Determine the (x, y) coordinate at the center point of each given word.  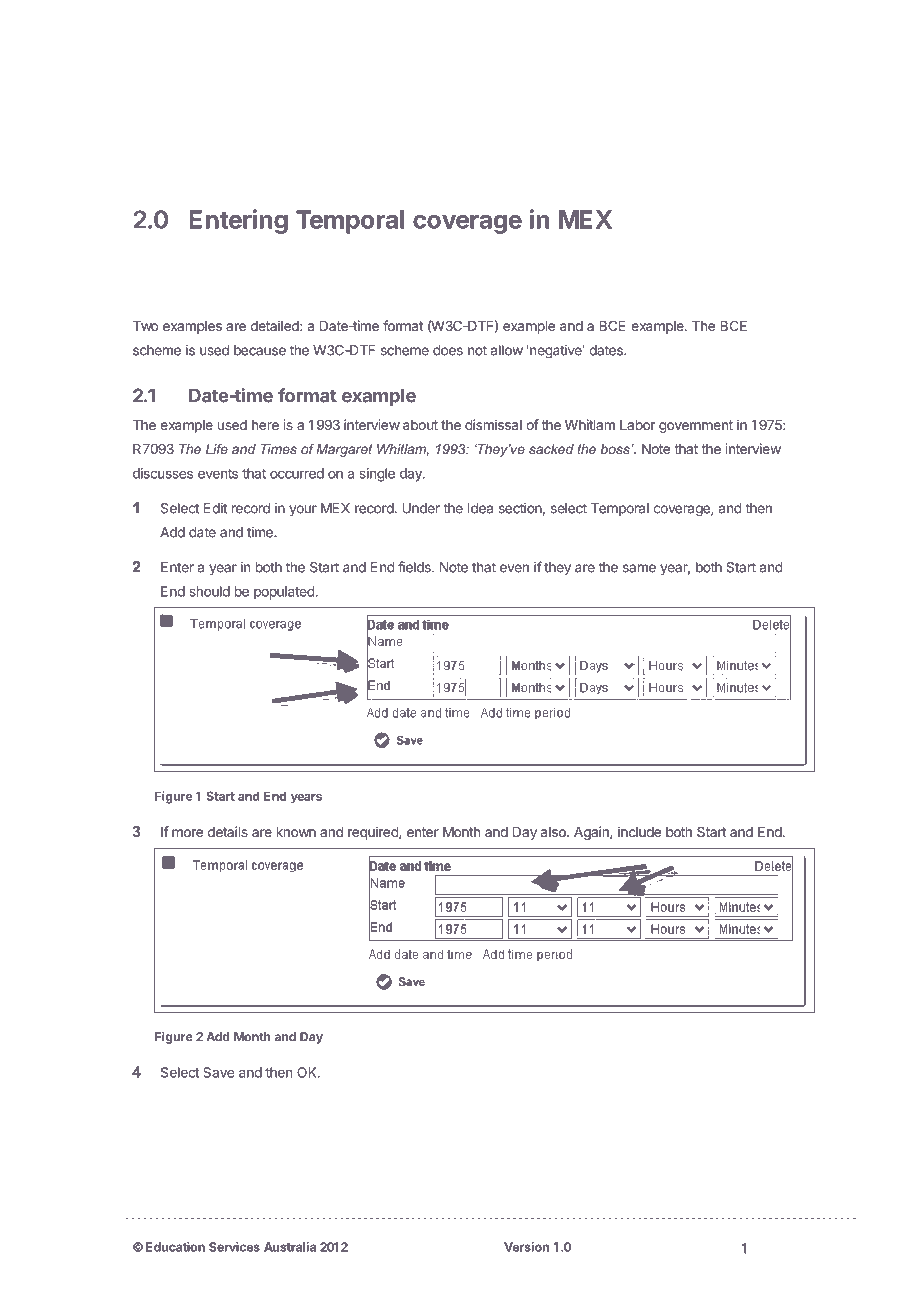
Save (218, 1072)
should (210, 591)
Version (526, 1247)
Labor (637, 425)
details (228, 831)
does (448, 350)
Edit (215, 508)
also (554, 832)
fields (415, 567)
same (639, 568)
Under (421, 508)
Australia (290, 1247)
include (639, 831)
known (296, 832)
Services (234, 1247)
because (260, 350)
